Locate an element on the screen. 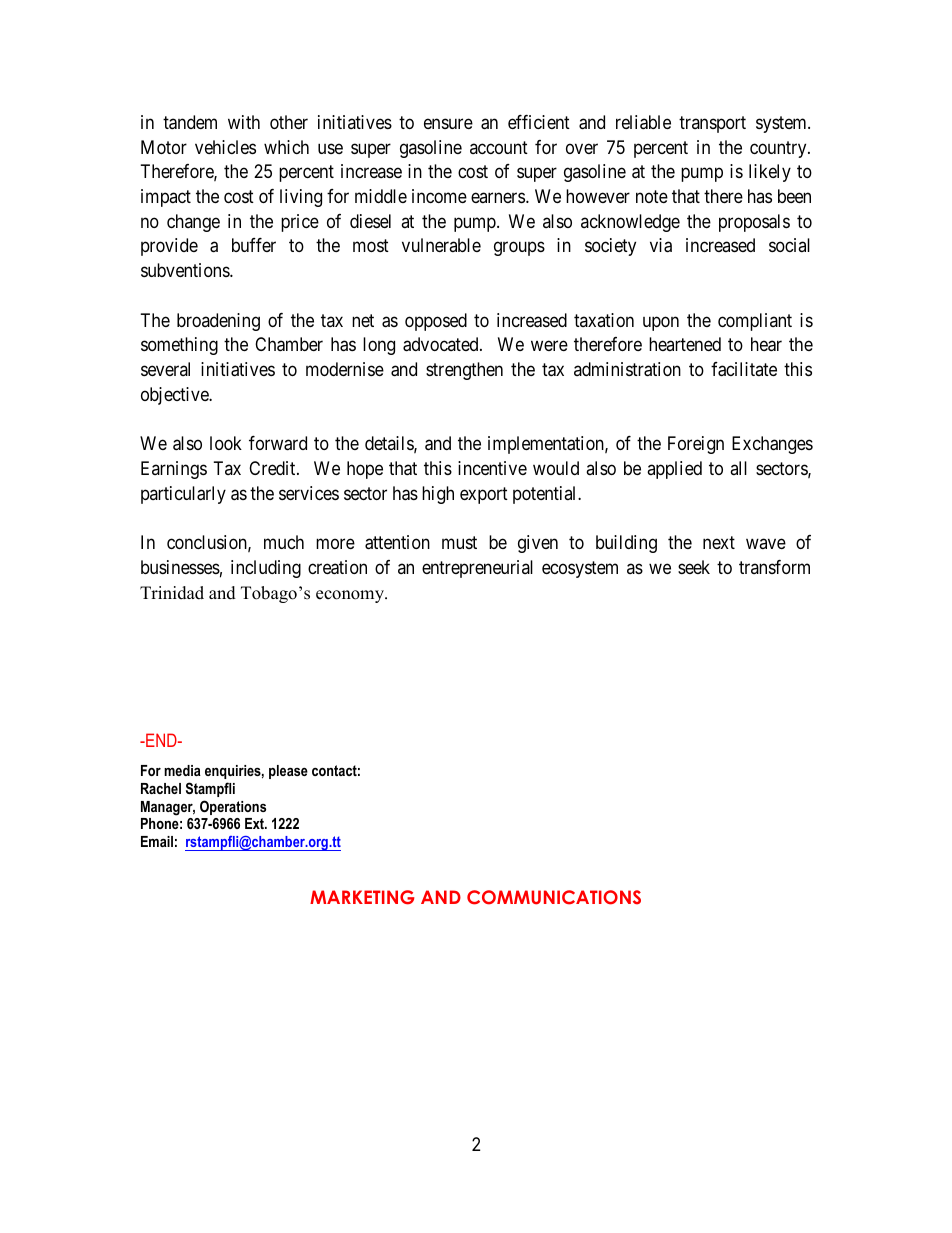 The width and height of the screenshot is (952, 1233). account is located at coordinates (499, 147).
